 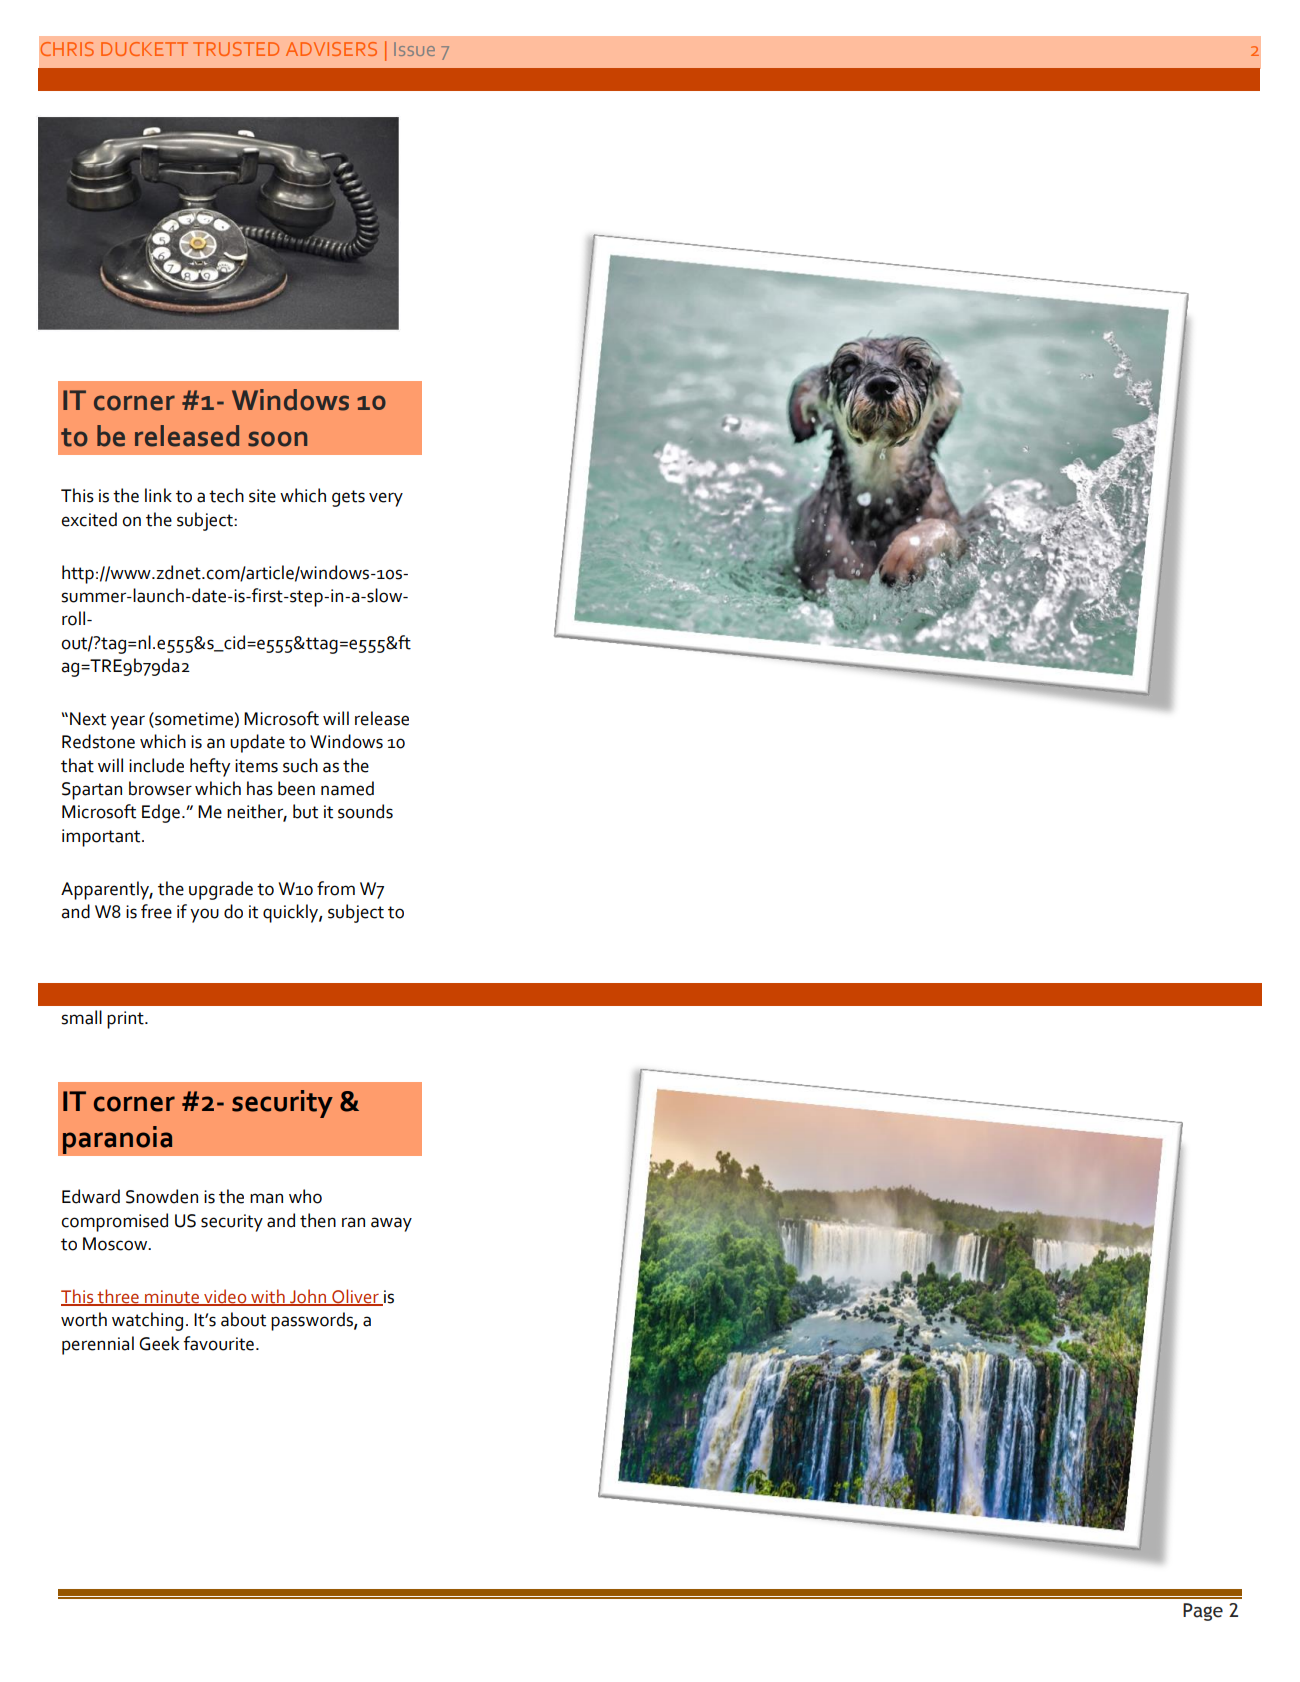 What do you see at coordinates (391, 1224) in the image?
I see `away` at bounding box center [391, 1224].
